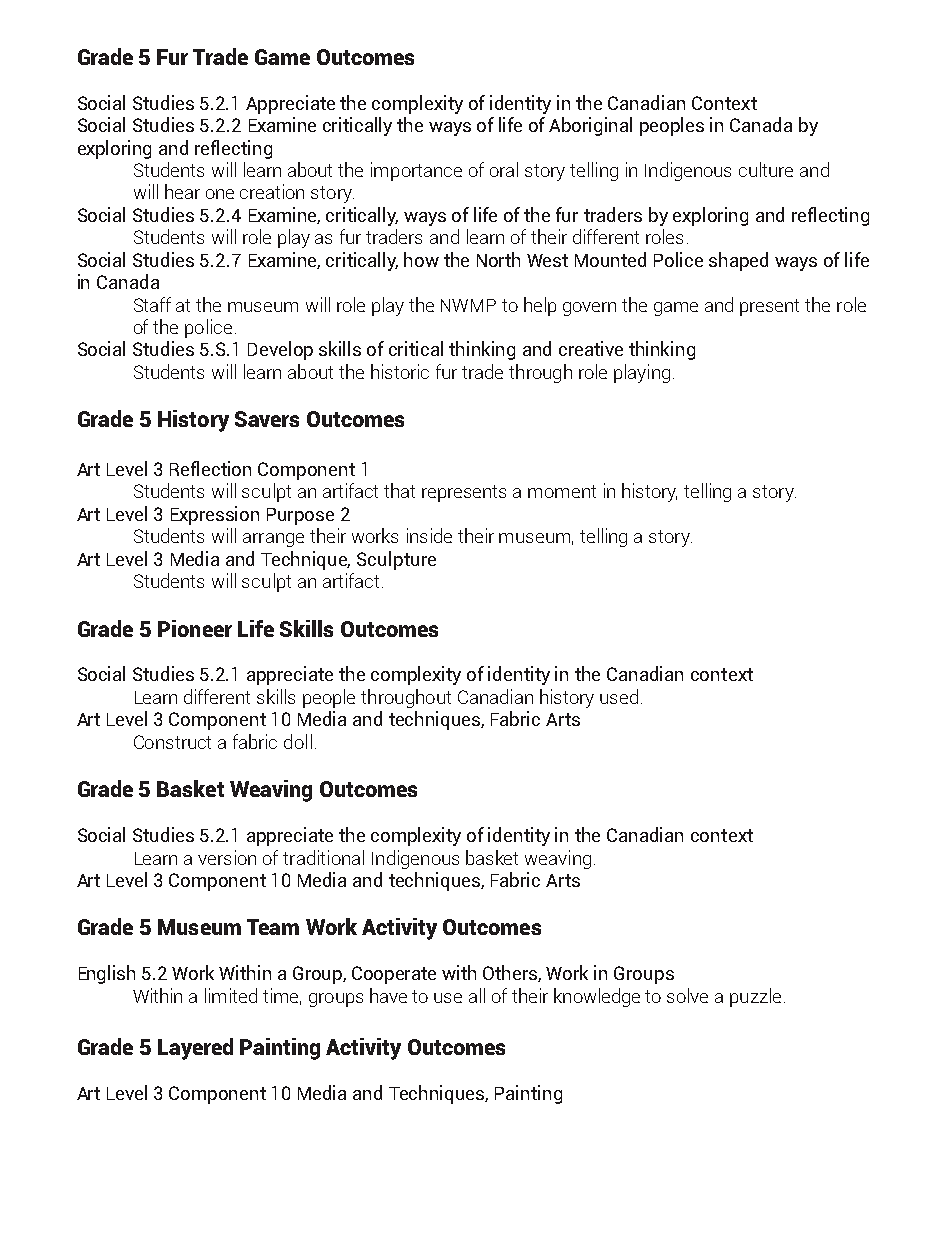 The height and width of the screenshot is (1233, 952). What do you see at coordinates (195, 1049) in the screenshot?
I see `Layered` at bounding box center [195, 1049].
